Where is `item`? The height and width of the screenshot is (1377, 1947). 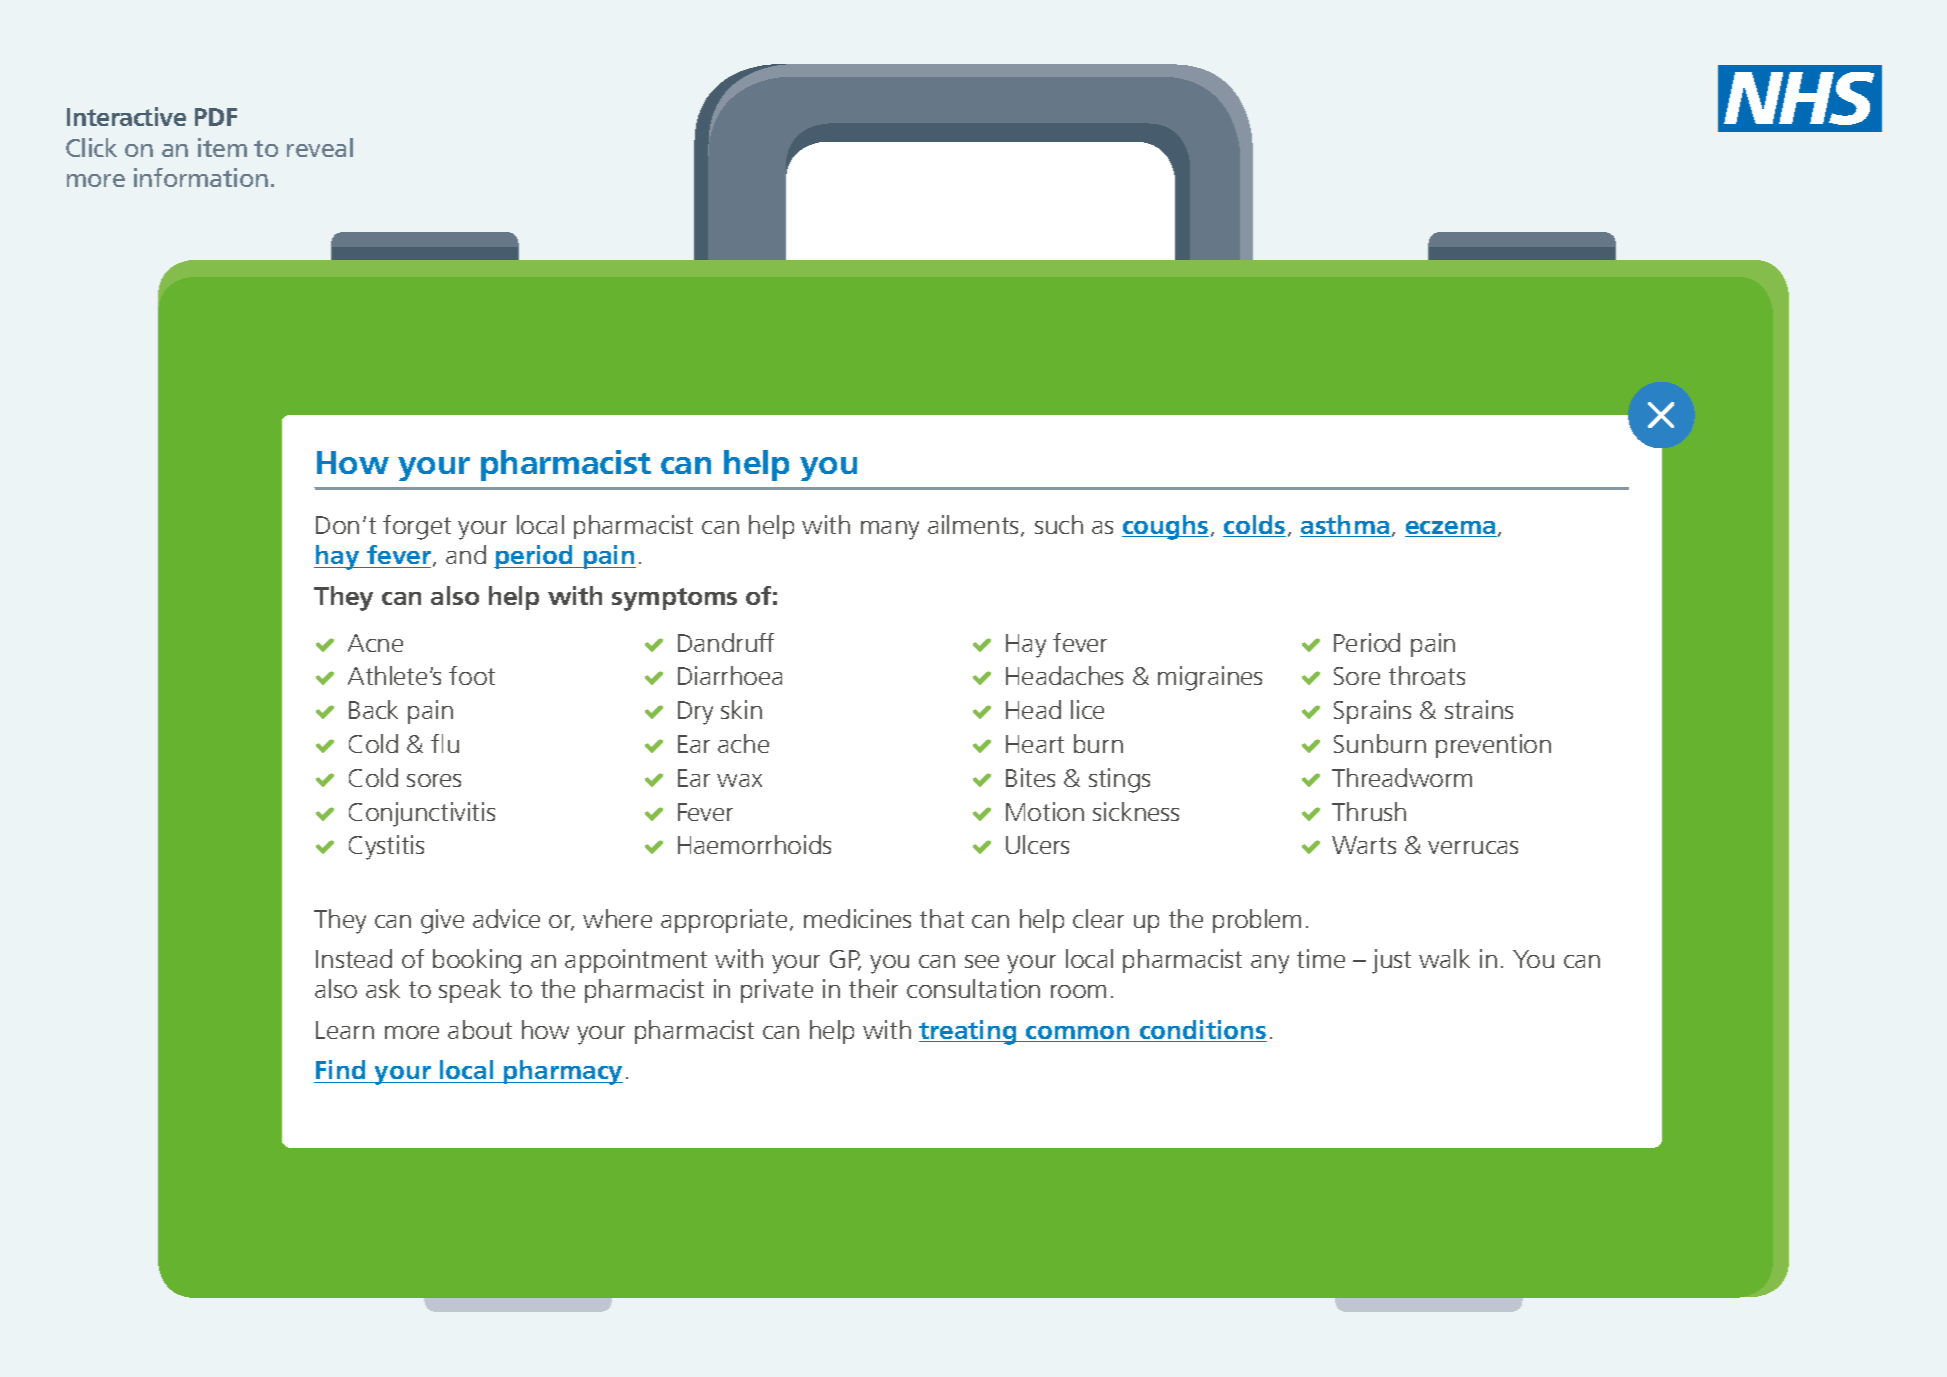
item is located at coordinates (222, 147).
